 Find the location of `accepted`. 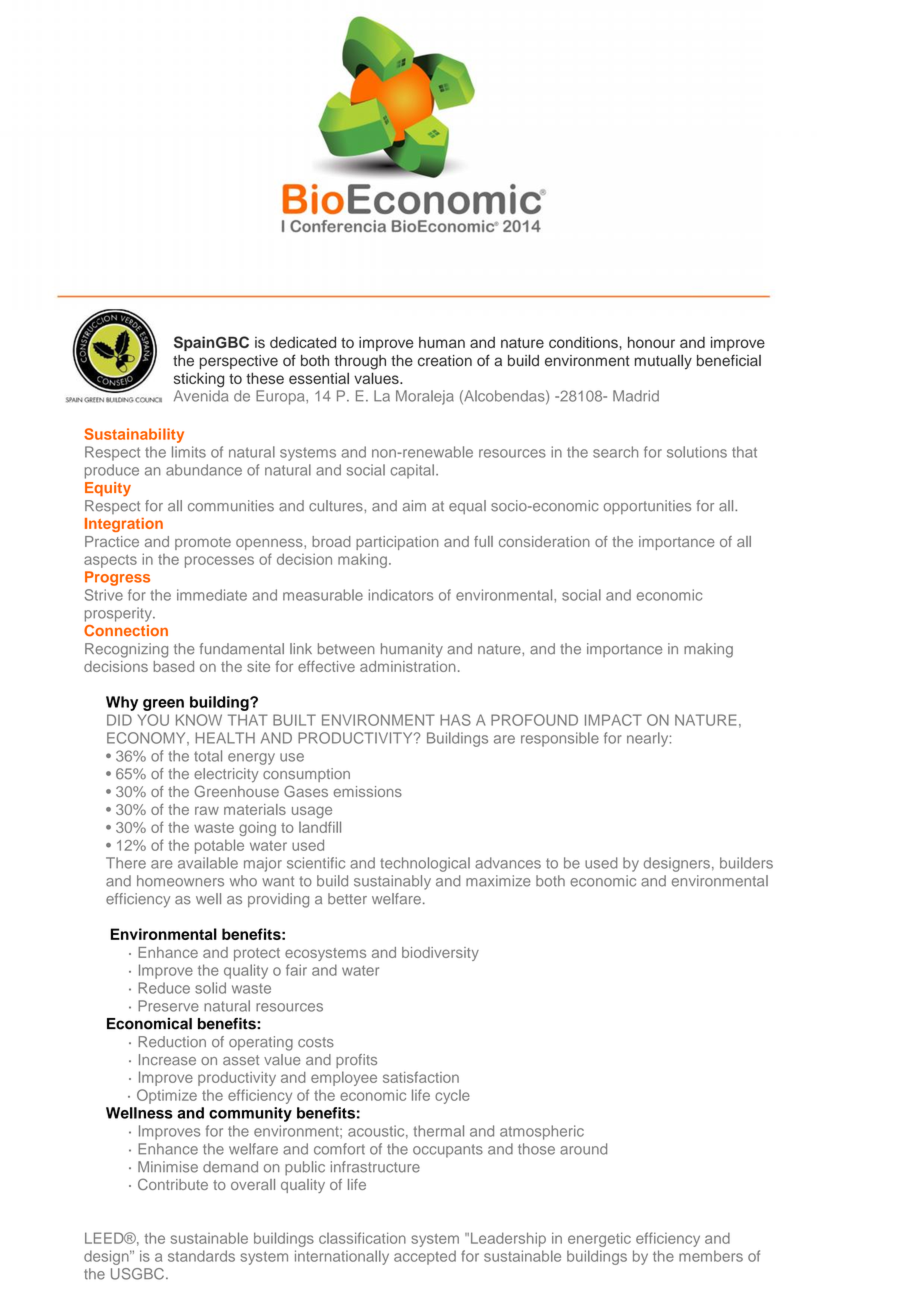

accepted is located at coordinates (425, 1257).
